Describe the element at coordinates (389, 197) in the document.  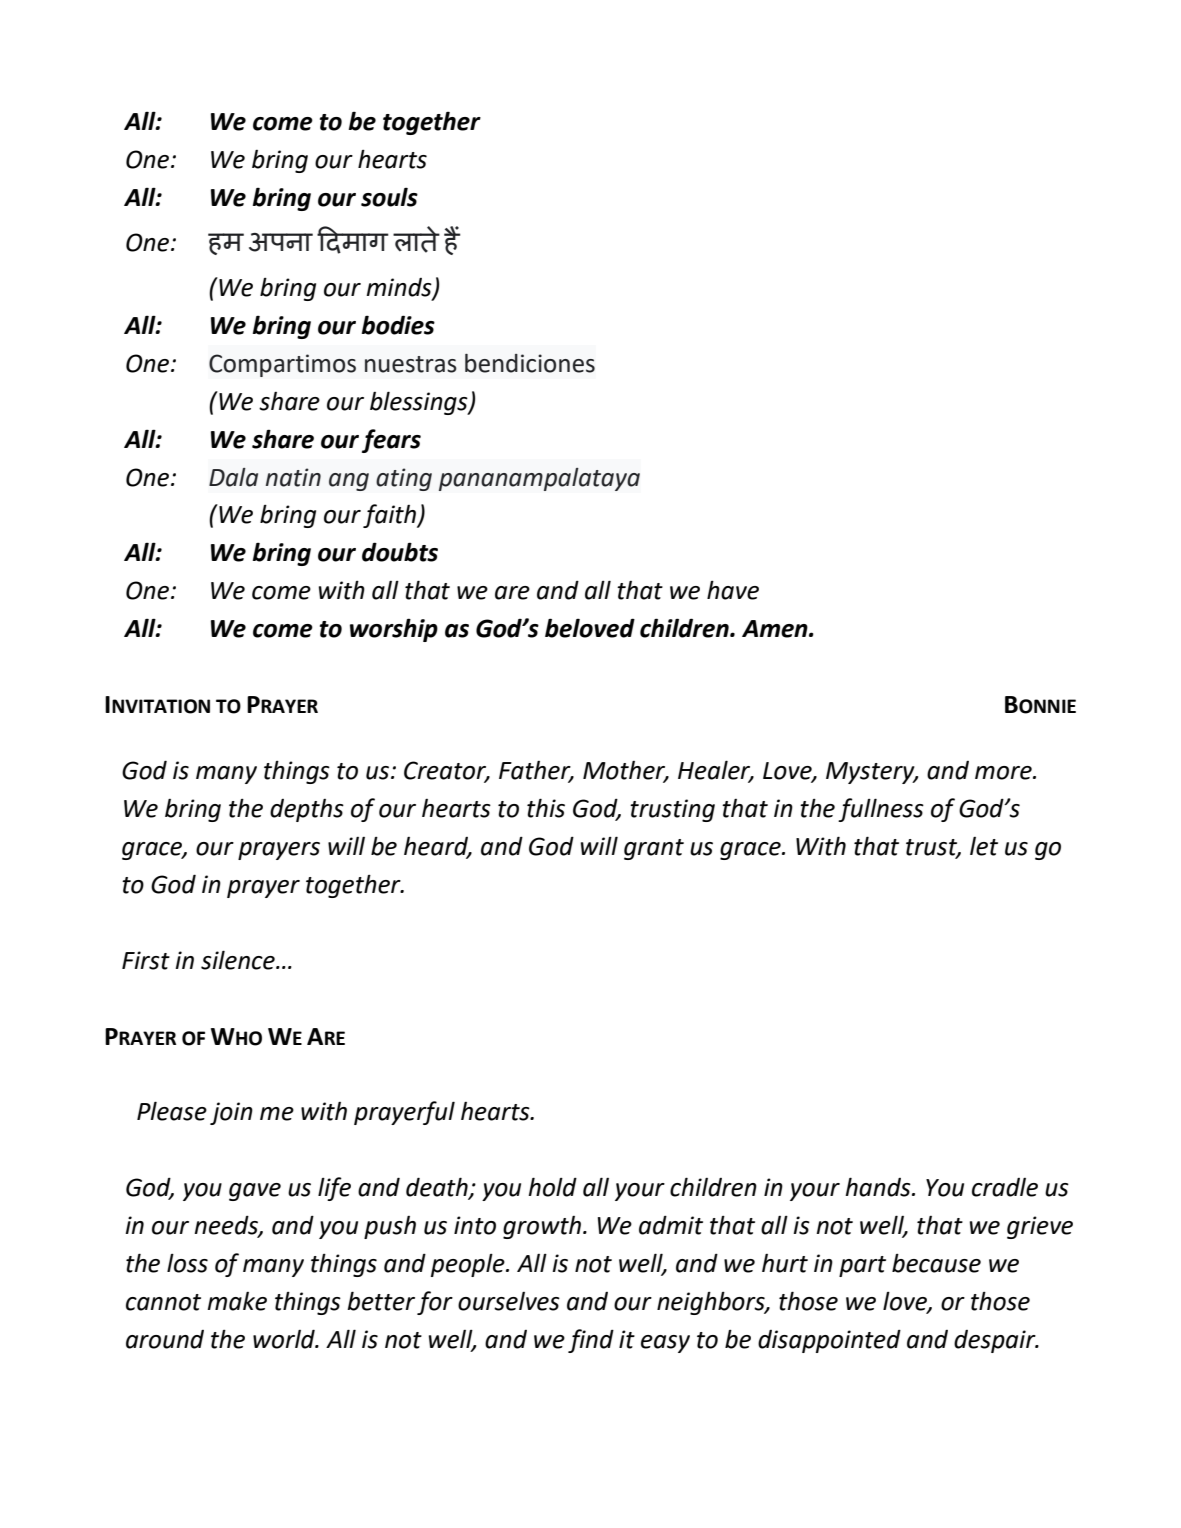
I see `souls` at that location.
